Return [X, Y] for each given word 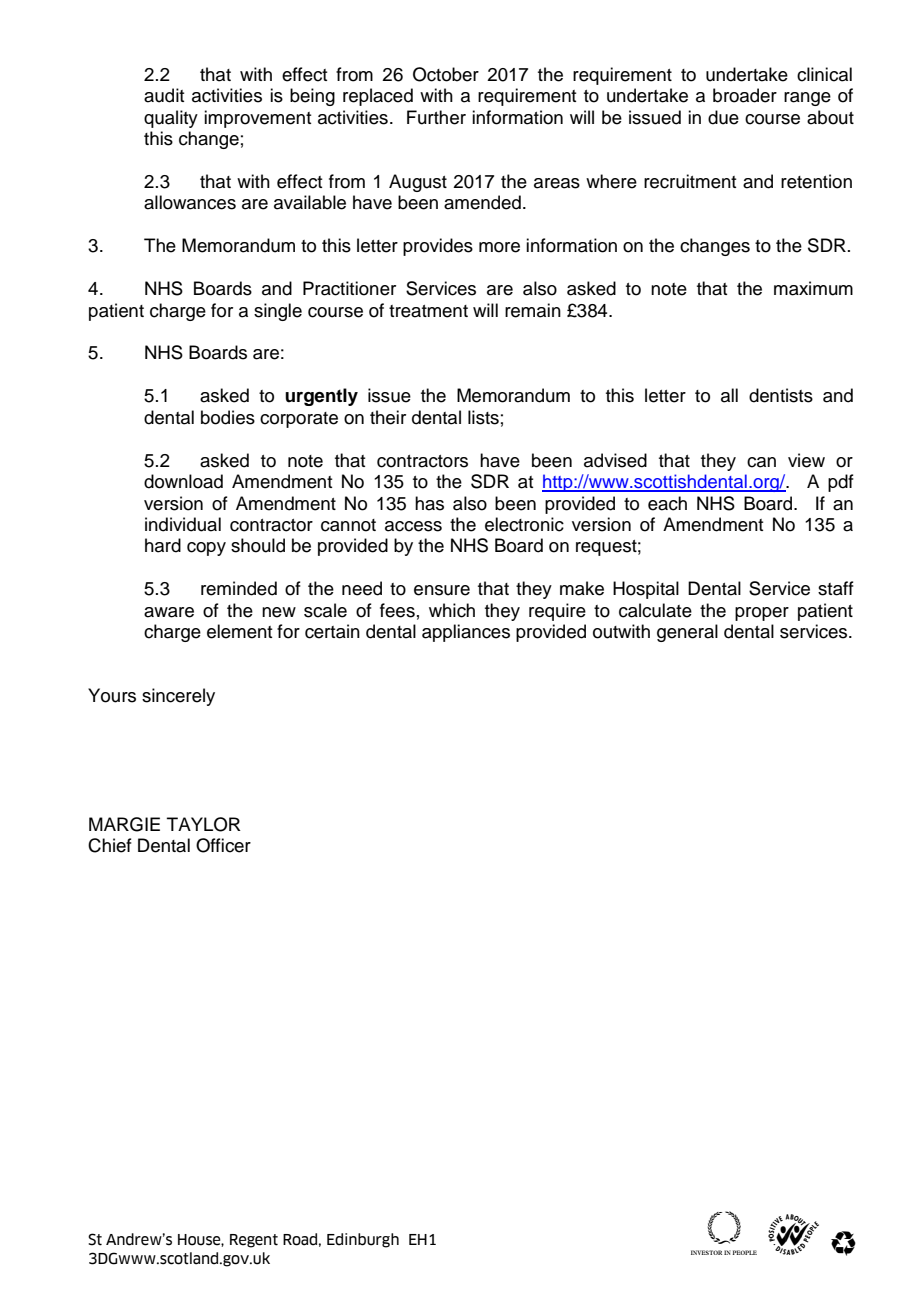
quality [171, 119]
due [723, 117]
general [687, 633]
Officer [223, 845]
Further [436, 117]
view [806, 460]
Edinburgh [363, 1240]
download [183, 481]
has [429, 503]
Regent [254, 1241]
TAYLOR [204, 824]
